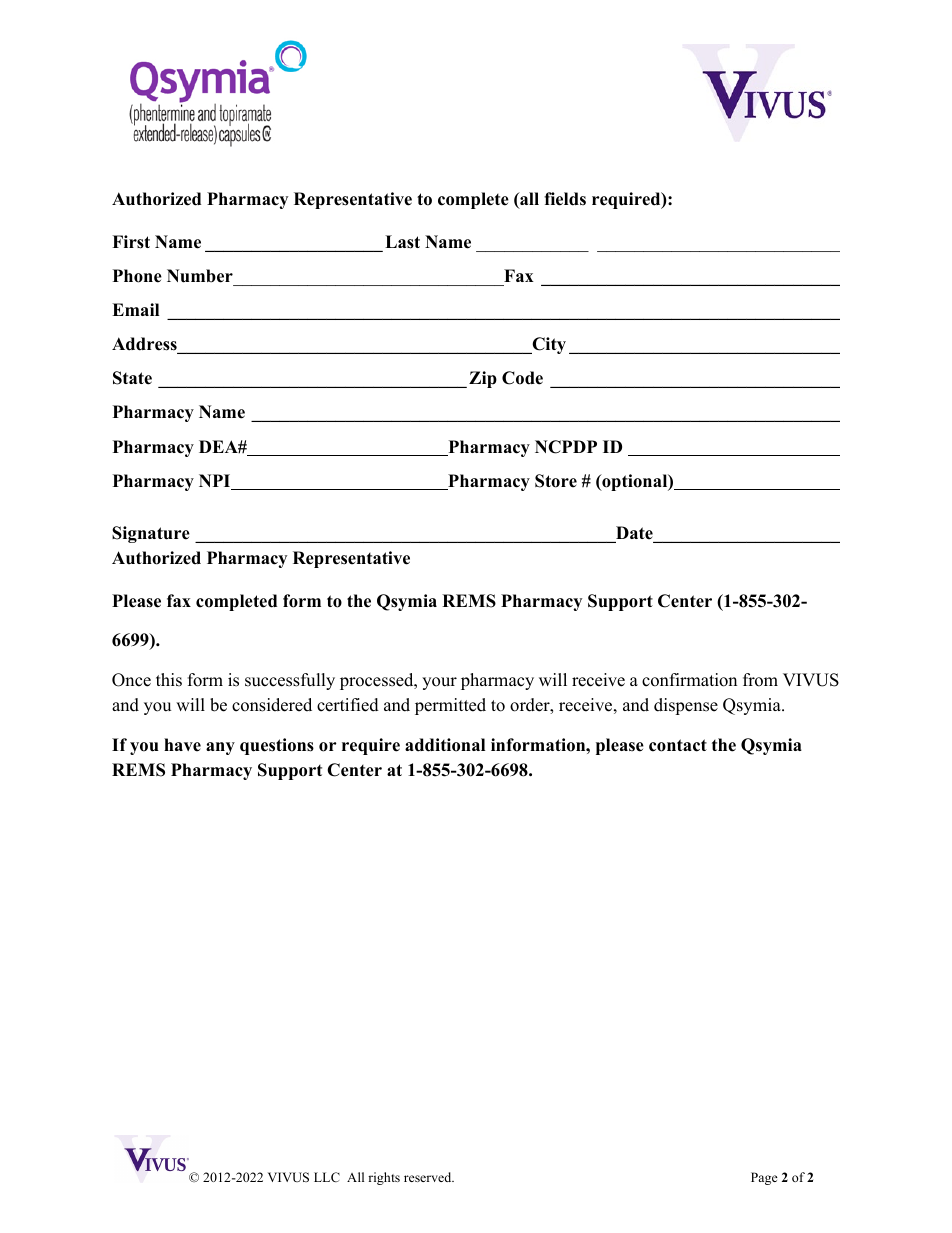 The image size is (952, 1233). What do you see at coordinates (565, 199) in the screenshot?
I see `fields` at bounding box center [565, 199].
